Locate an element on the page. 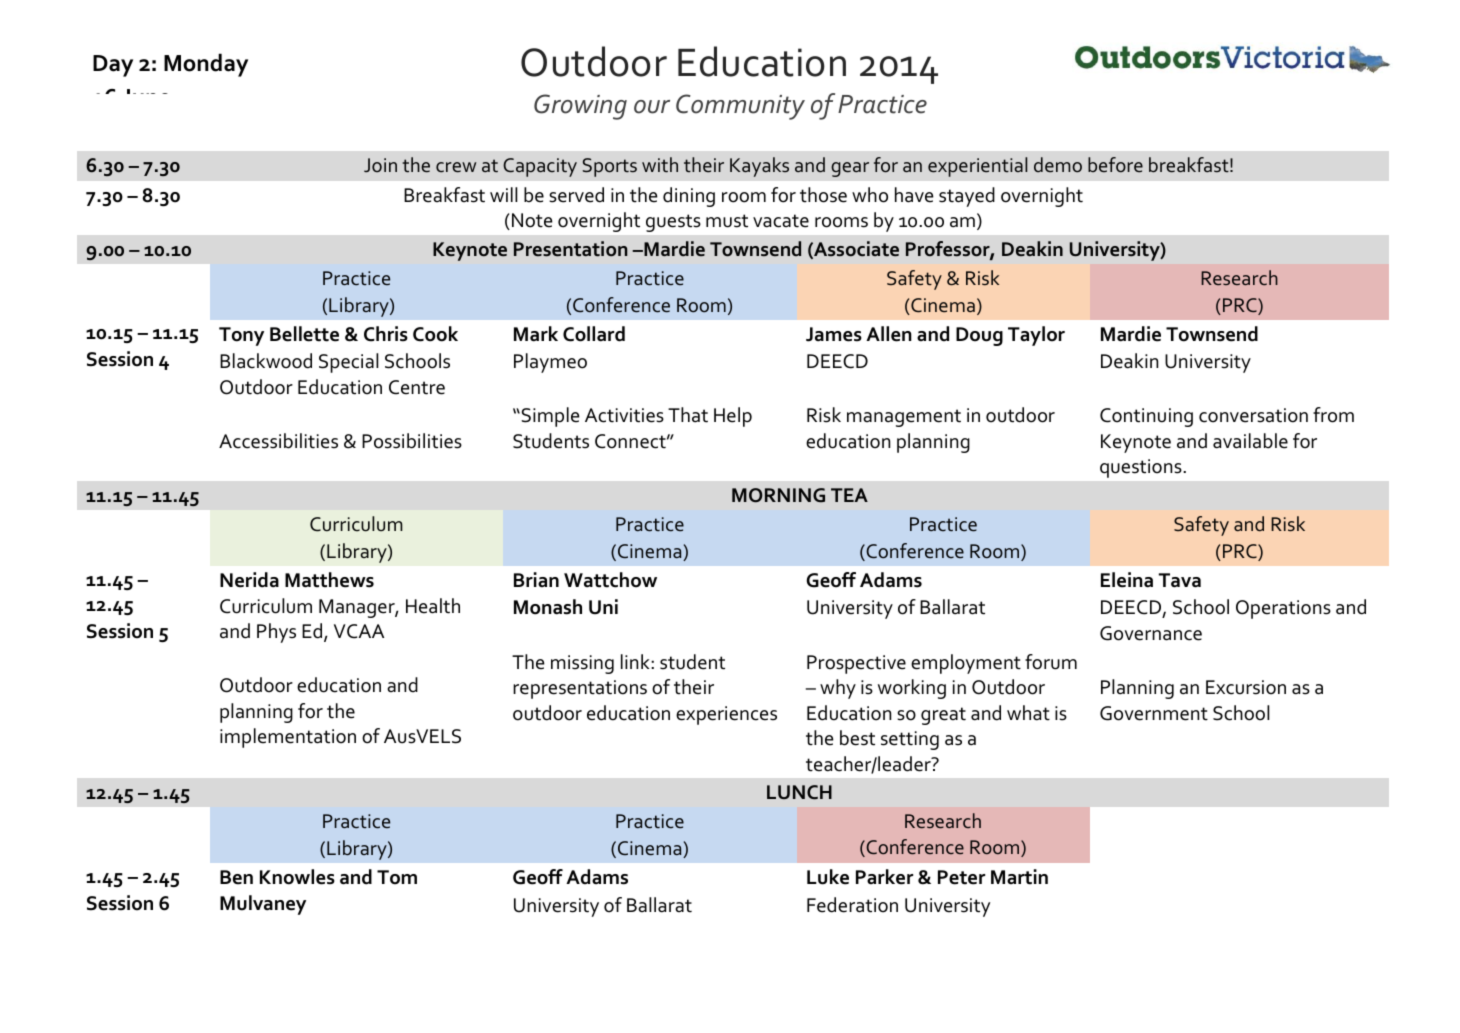 The width and height of the document is (1460, 1033). Monday is located at coordinates (206, 65).
